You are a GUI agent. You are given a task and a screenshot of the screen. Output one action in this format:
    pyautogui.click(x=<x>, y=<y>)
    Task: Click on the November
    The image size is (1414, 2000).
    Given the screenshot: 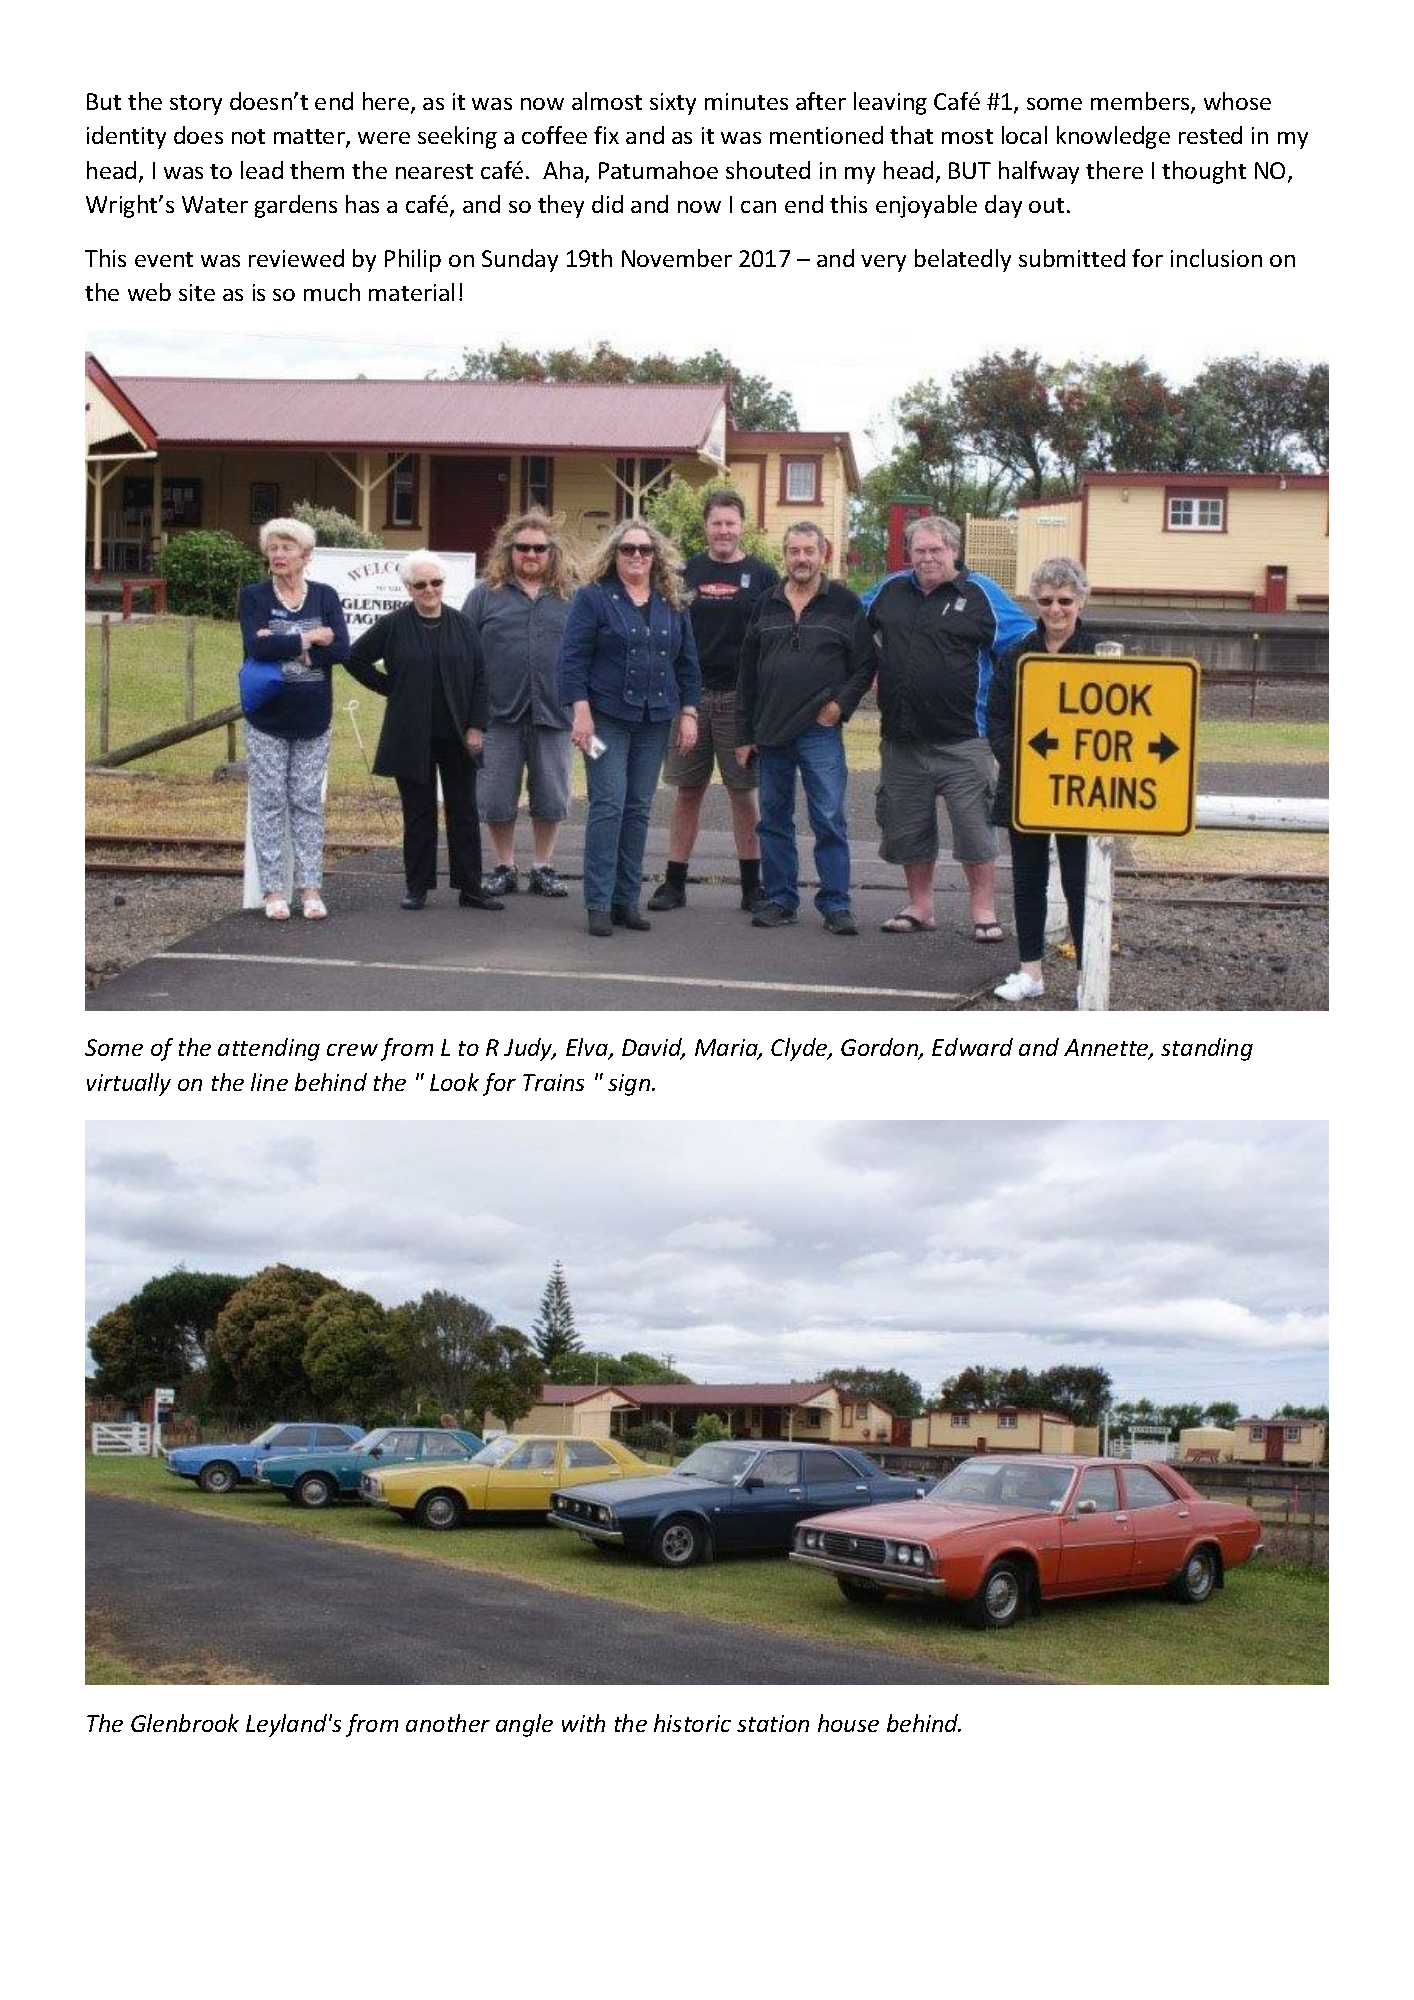 What is the action you would take?
    pyautogui.click(x=677, y=258)
